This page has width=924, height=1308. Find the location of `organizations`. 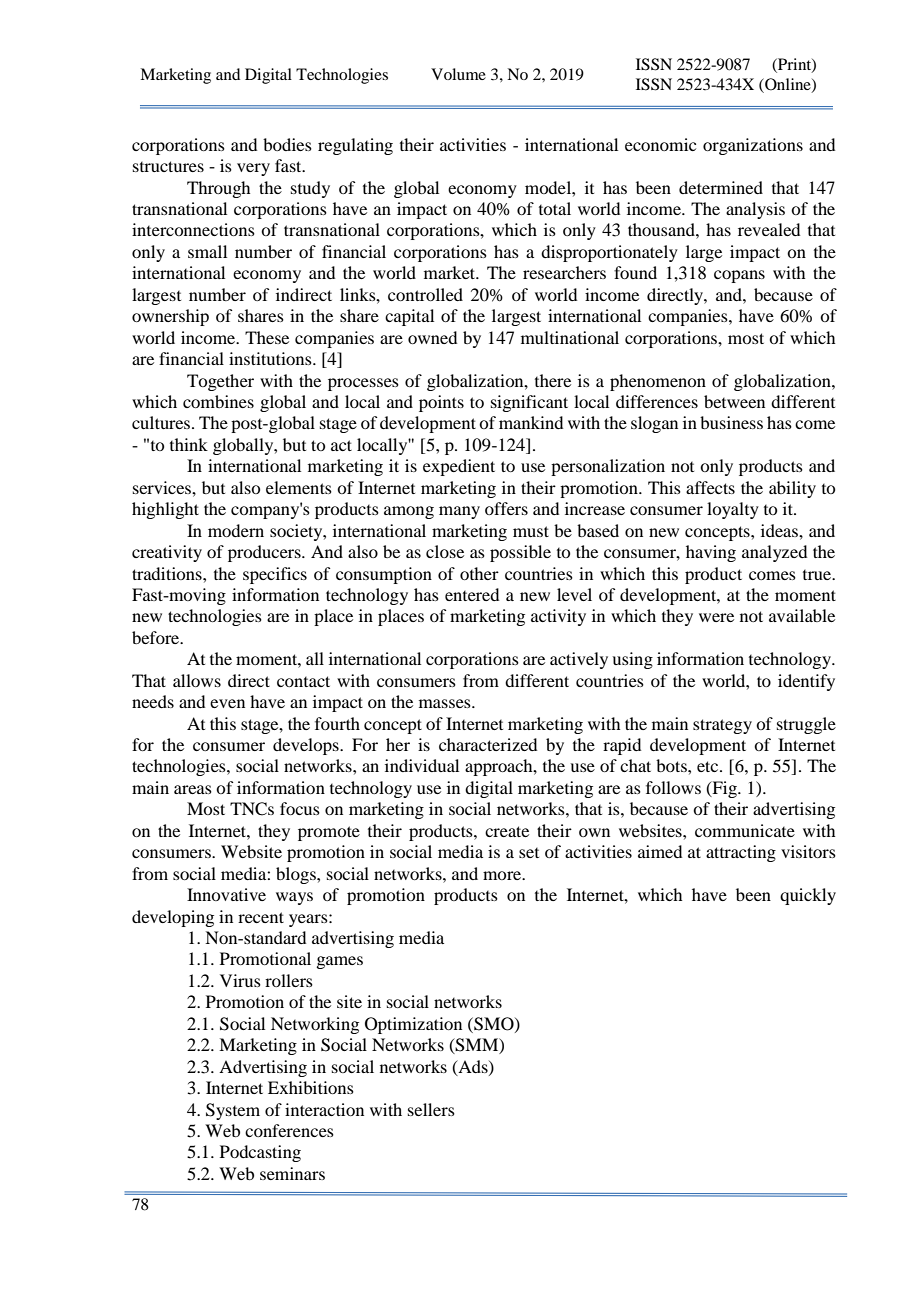

organizations is located at coordinates (753, 146).
